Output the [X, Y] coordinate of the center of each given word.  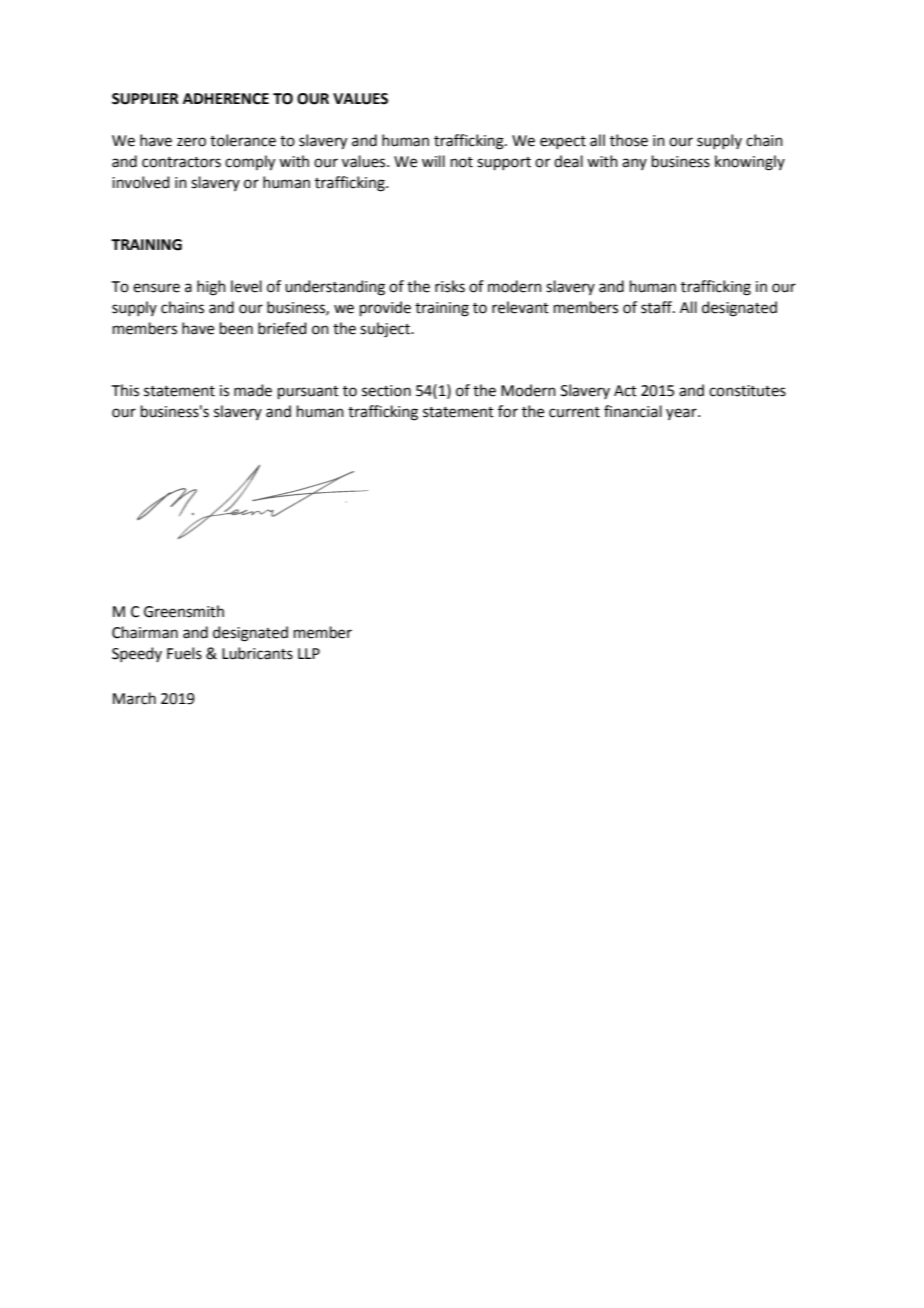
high [211, 288]
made [253, 390]
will [433, 161]
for [508, 411]
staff [657, 307]
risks [450, 286]
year [682, 414]
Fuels [184, 653]
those [629, 140]
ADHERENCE [226, 99]
